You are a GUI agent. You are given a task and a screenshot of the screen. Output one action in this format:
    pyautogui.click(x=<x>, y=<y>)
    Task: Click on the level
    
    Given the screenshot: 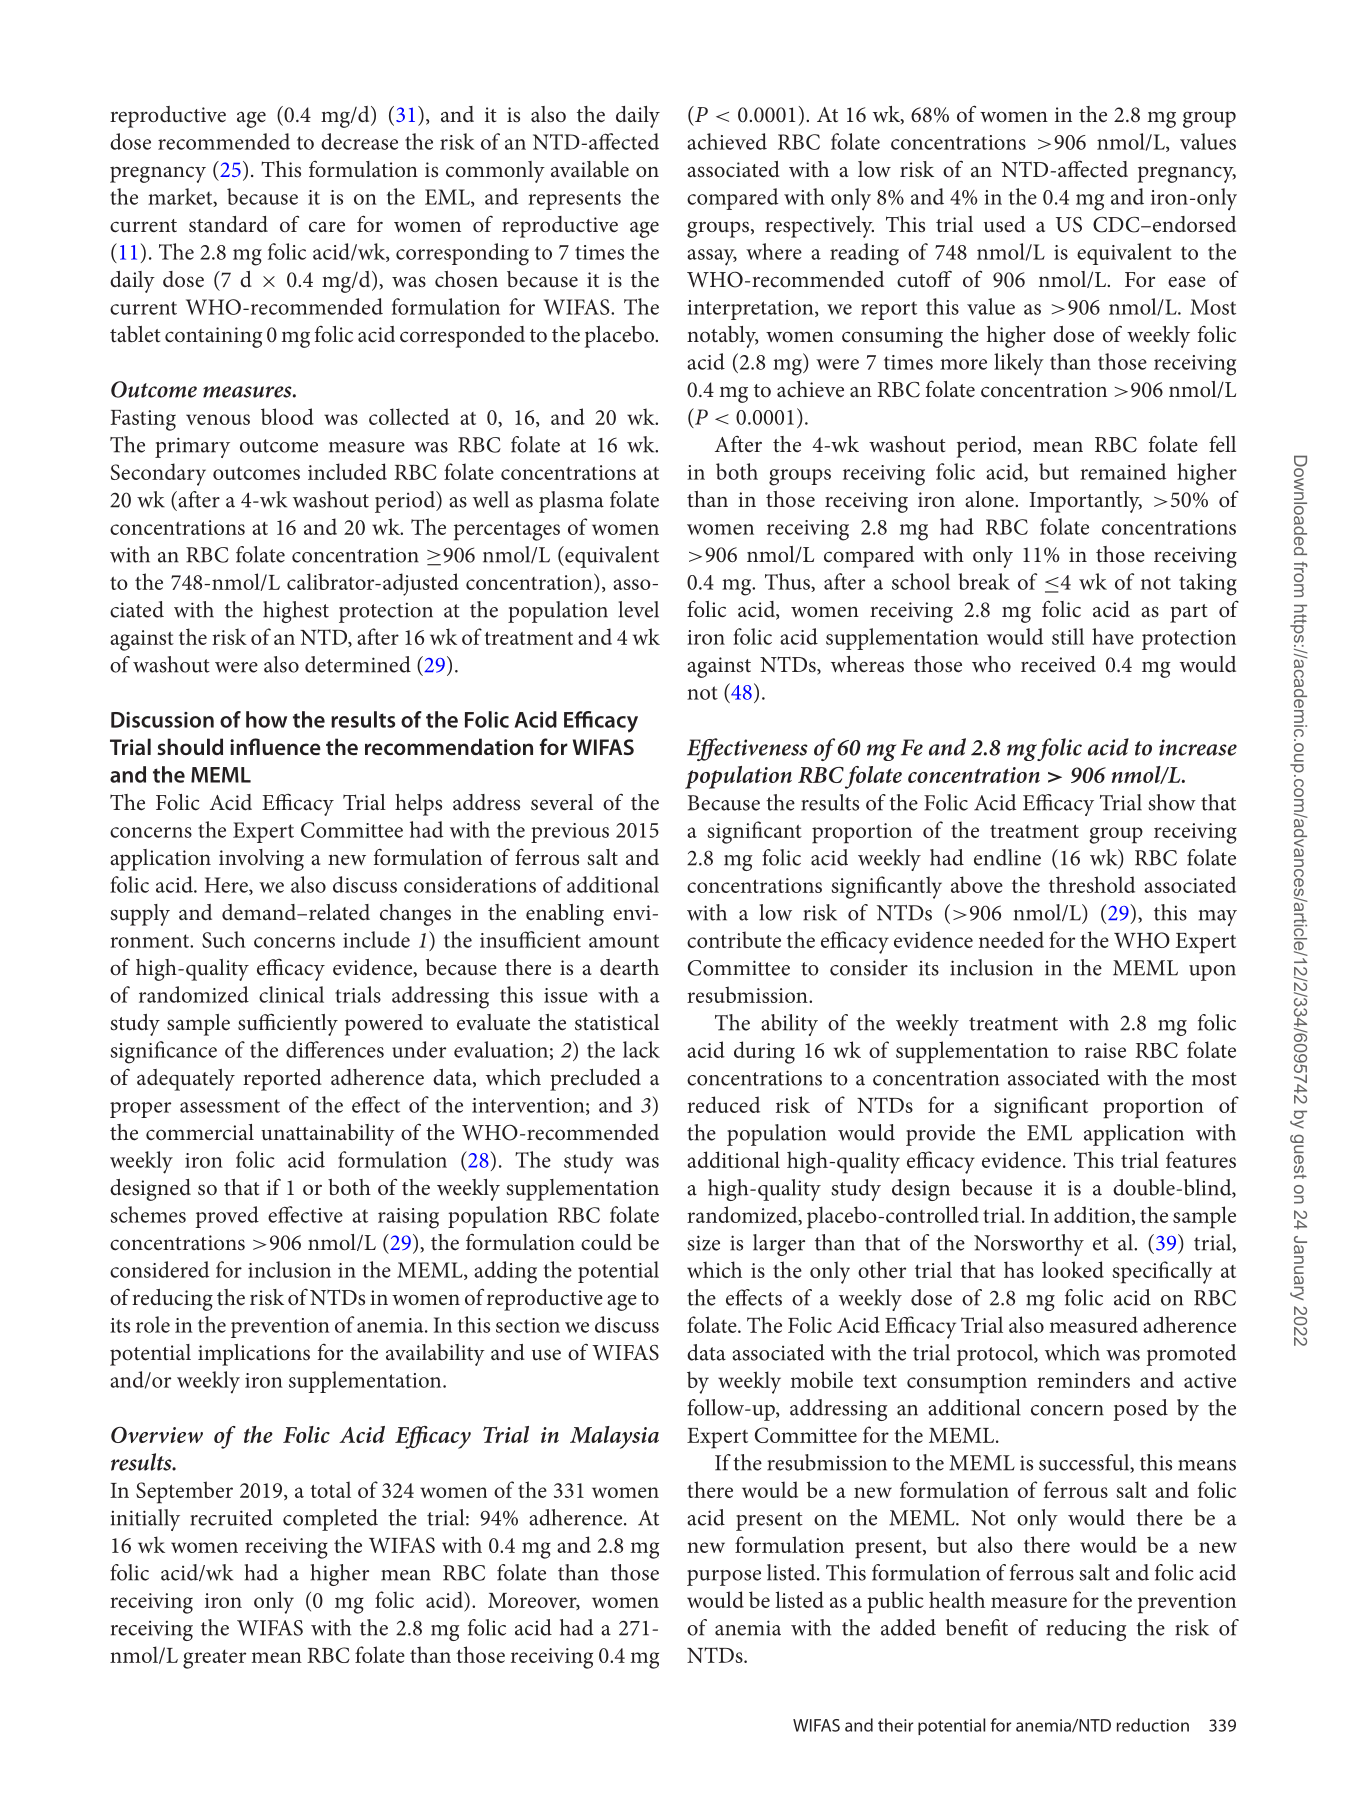 What is the action you would take?
    pyautogui.click(x=638, y=609)
